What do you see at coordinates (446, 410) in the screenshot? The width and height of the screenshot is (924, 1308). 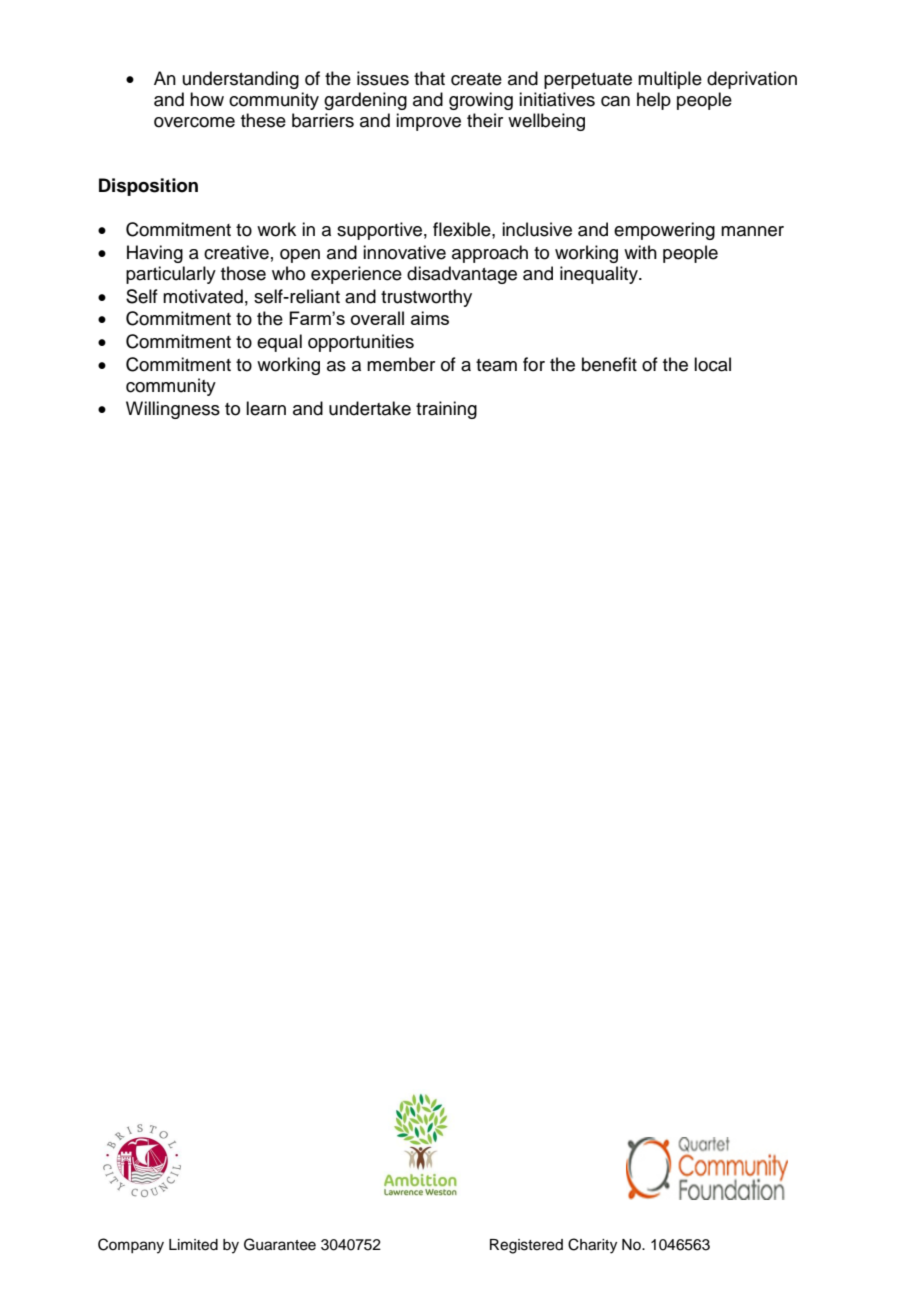 I see `training` at bounding box center [446, 410].
